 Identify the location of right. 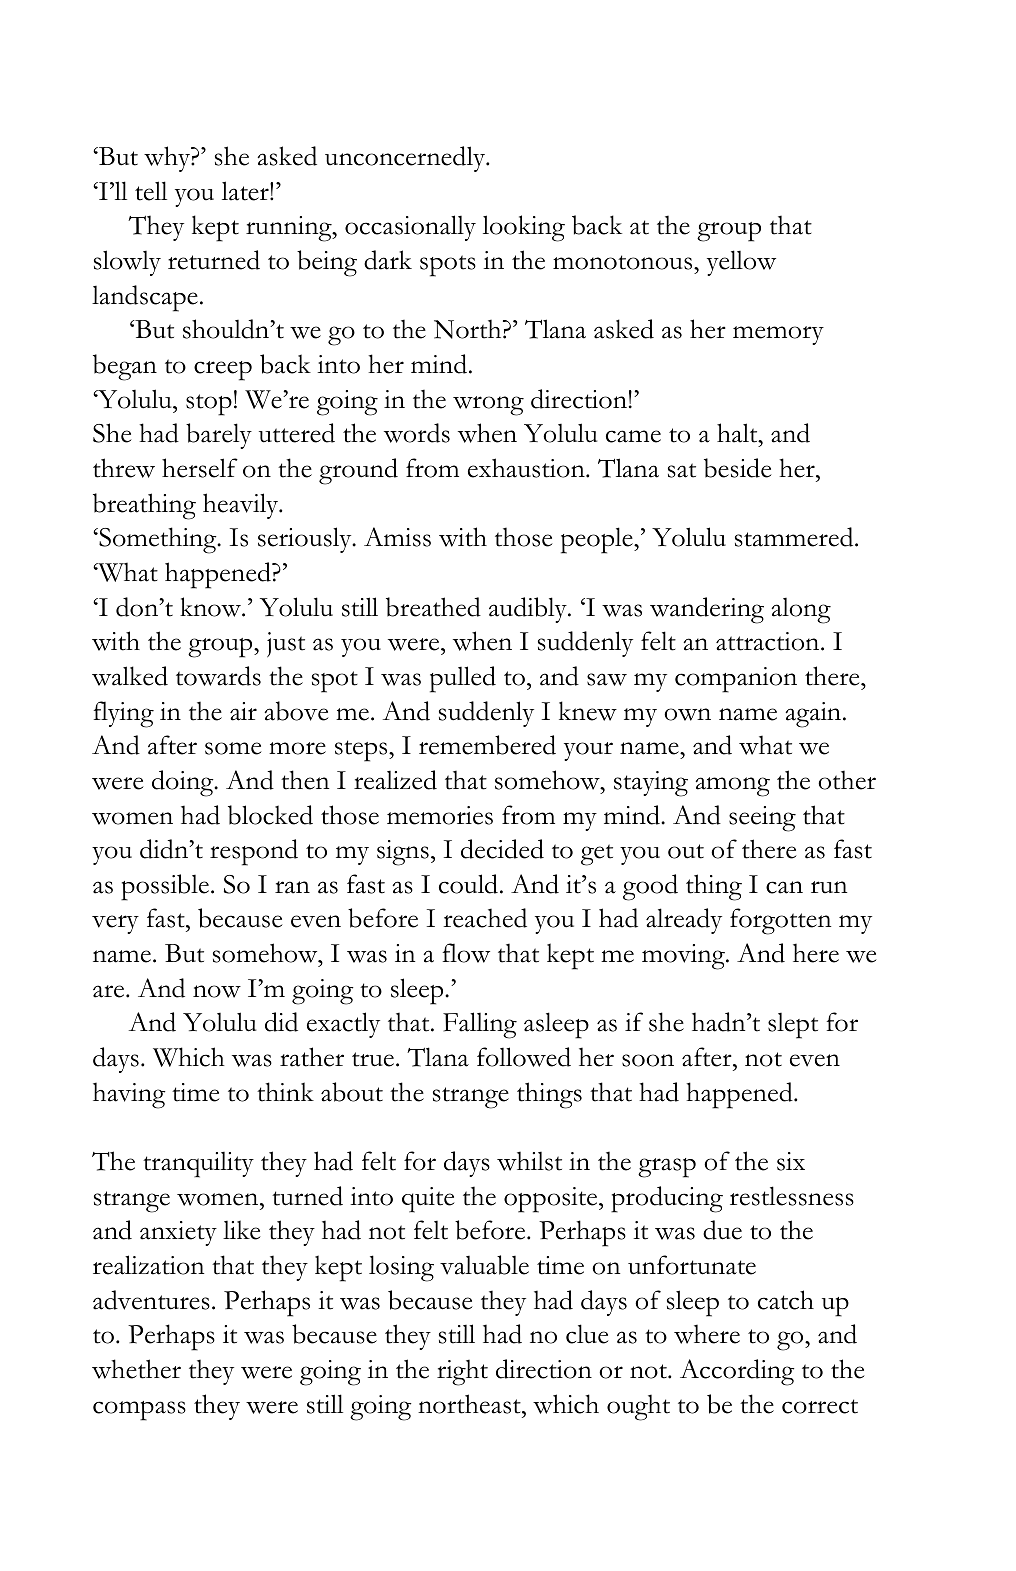
(462, 1372).
